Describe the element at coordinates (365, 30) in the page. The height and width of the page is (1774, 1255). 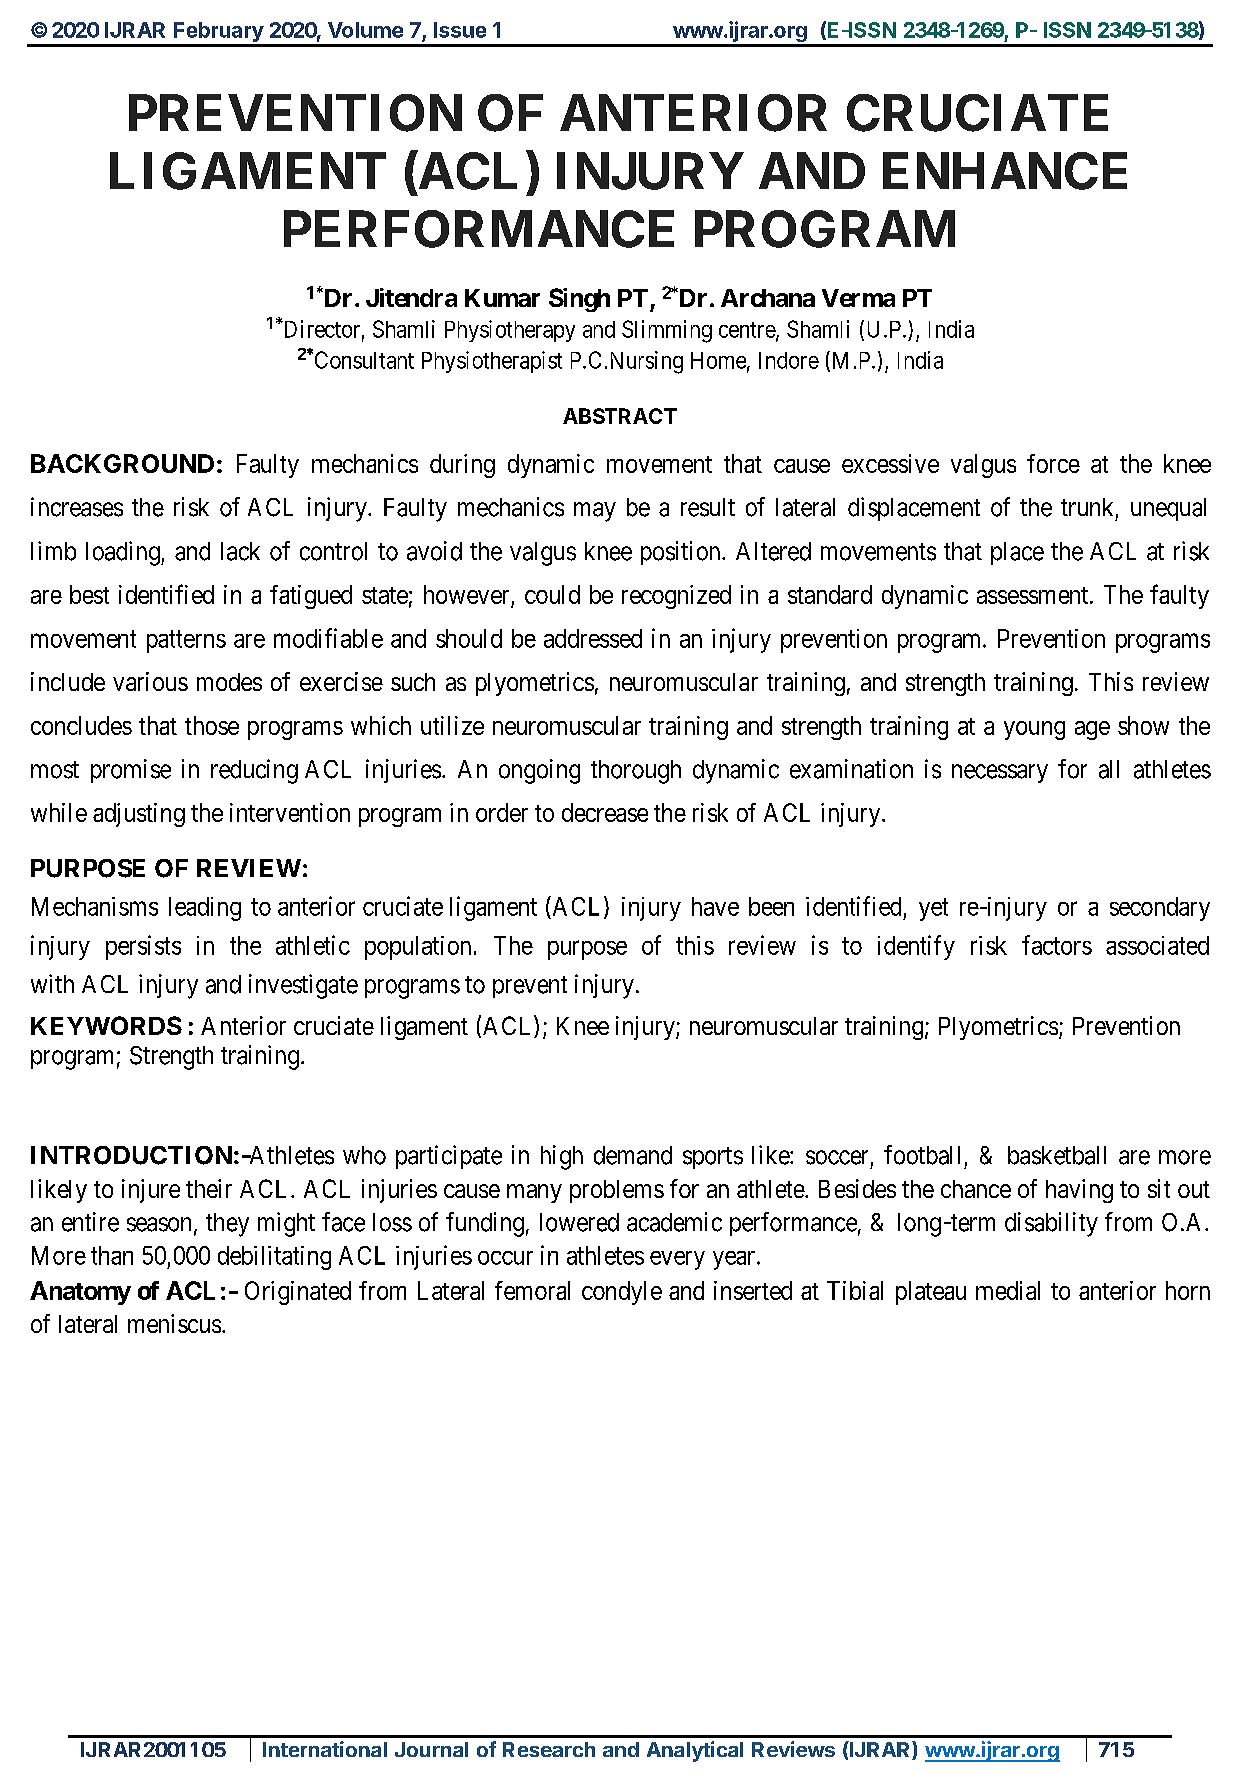
I see `Volume` at that location.
